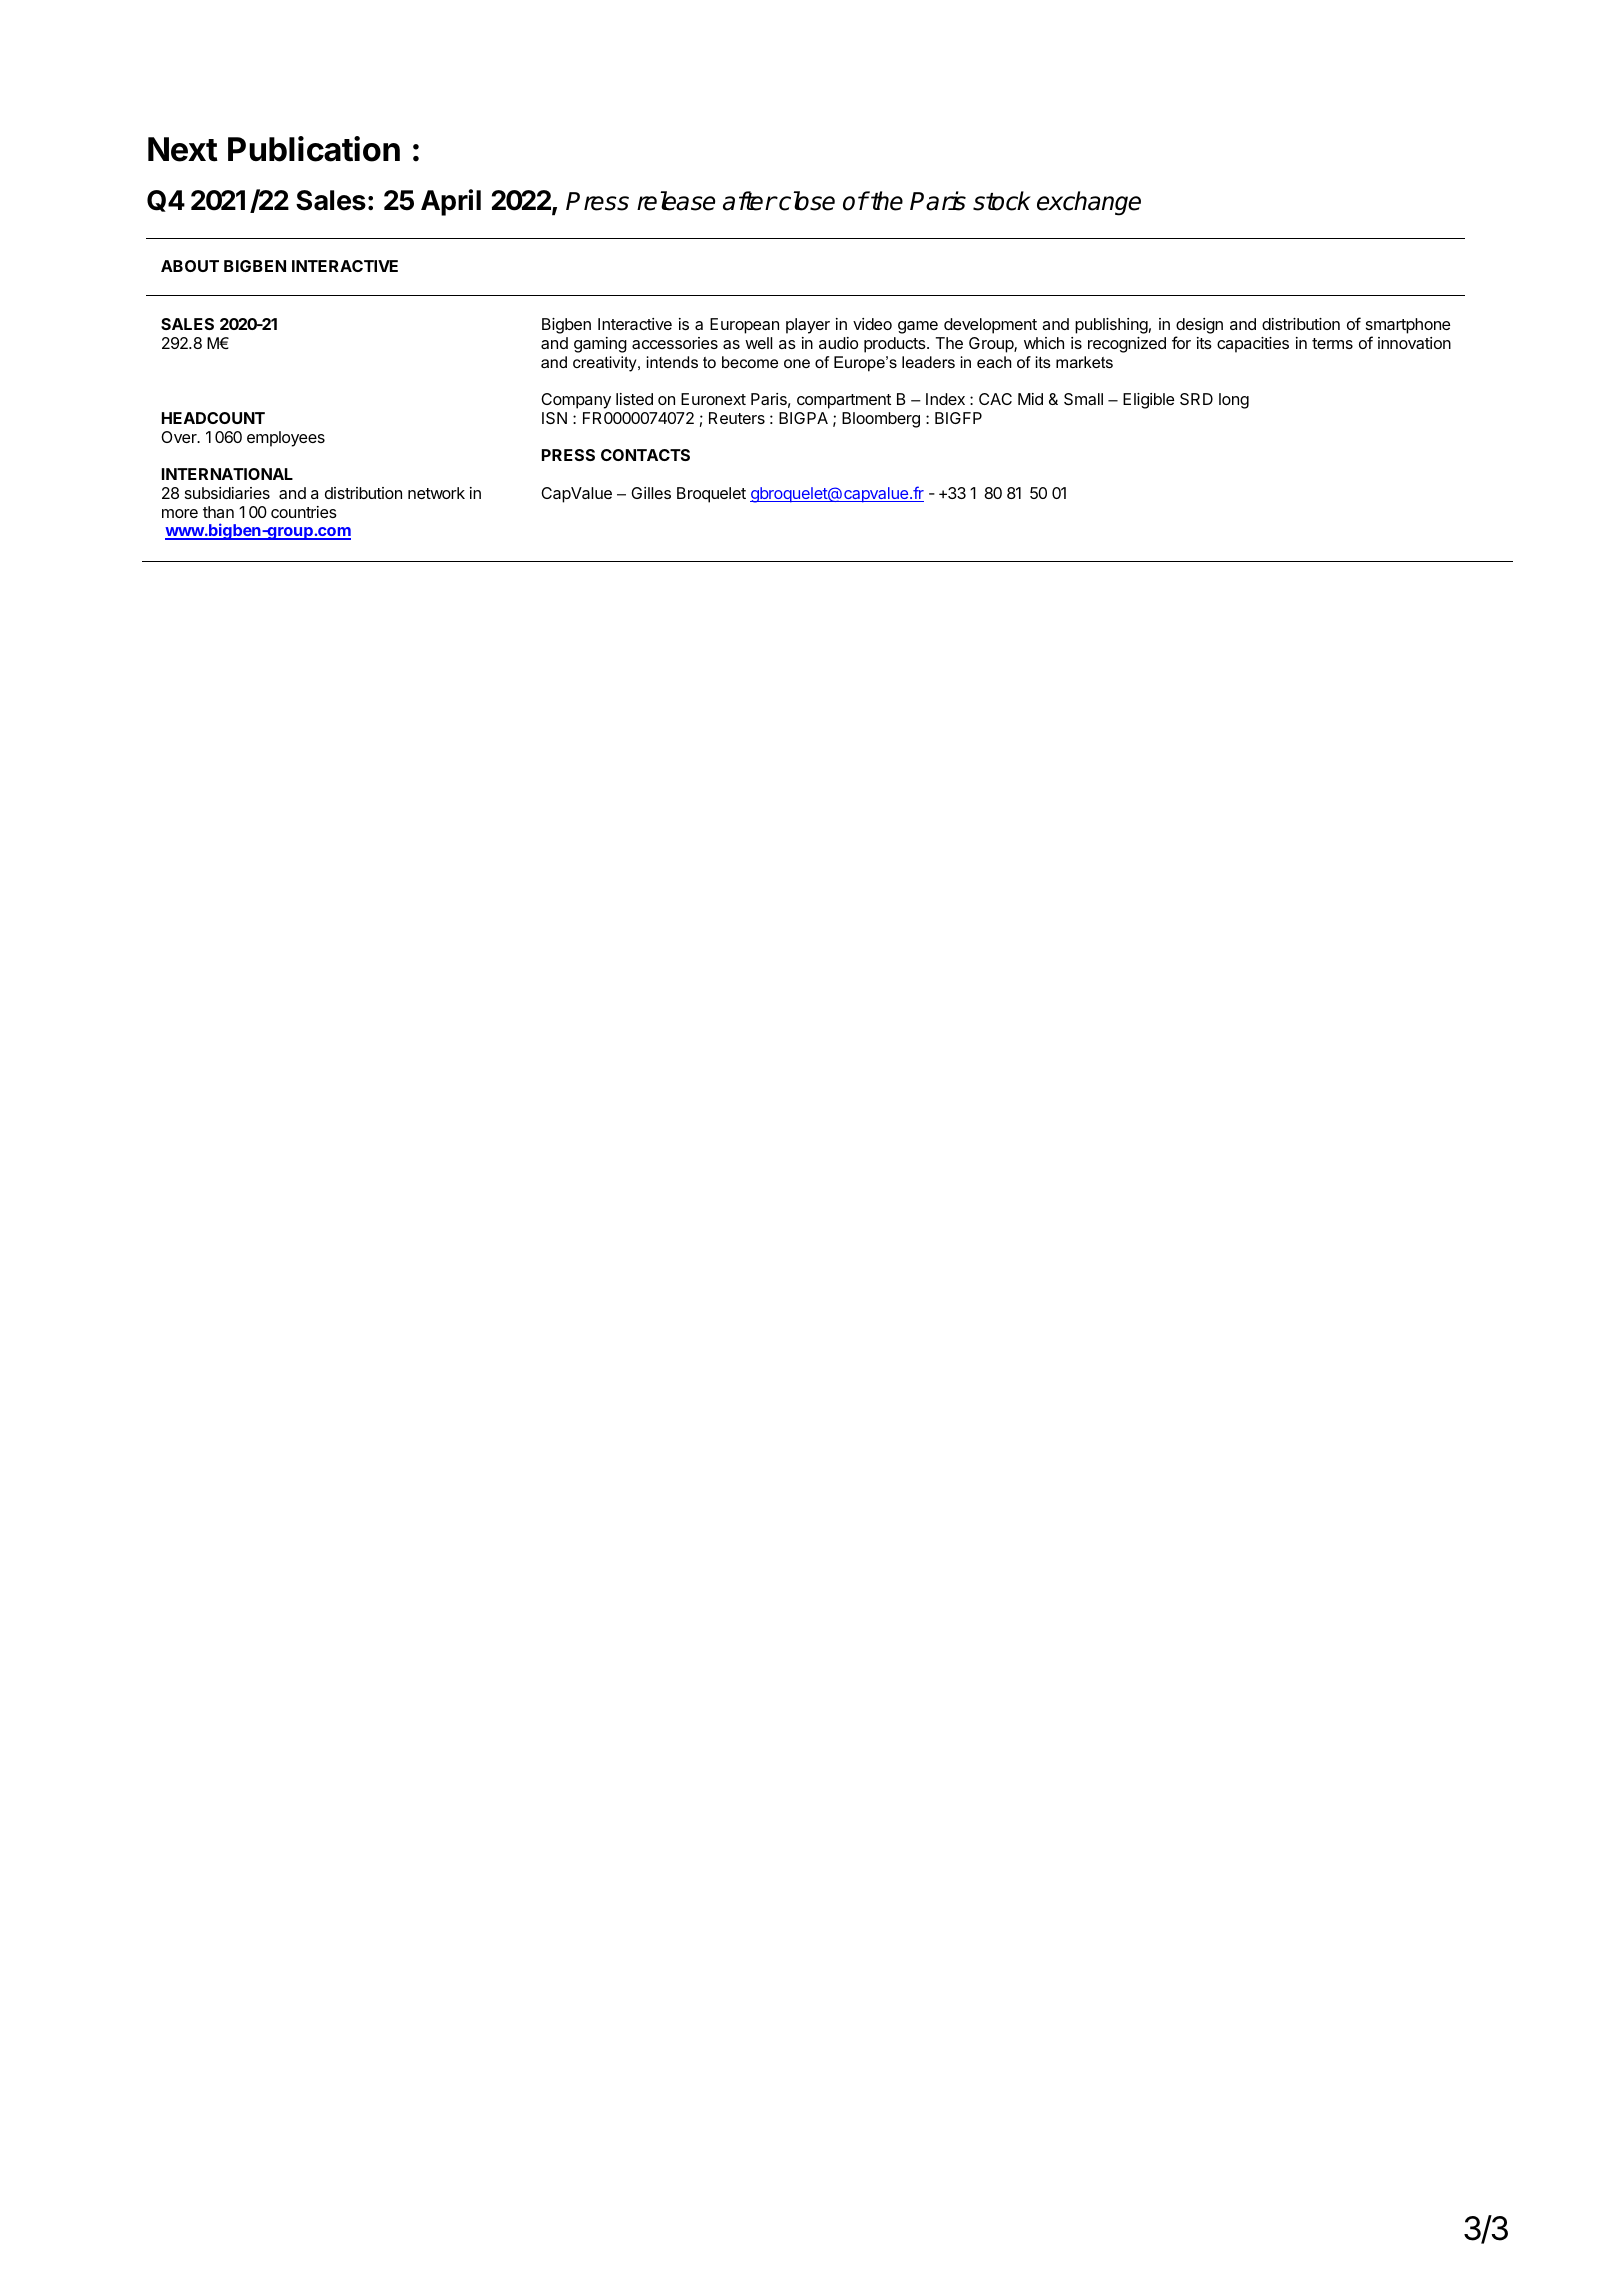 The image size is (1615, 2285). What do you see at coordinates (651, 493) in the image?
I see `Gilles` at bounding box center [651, 493].
